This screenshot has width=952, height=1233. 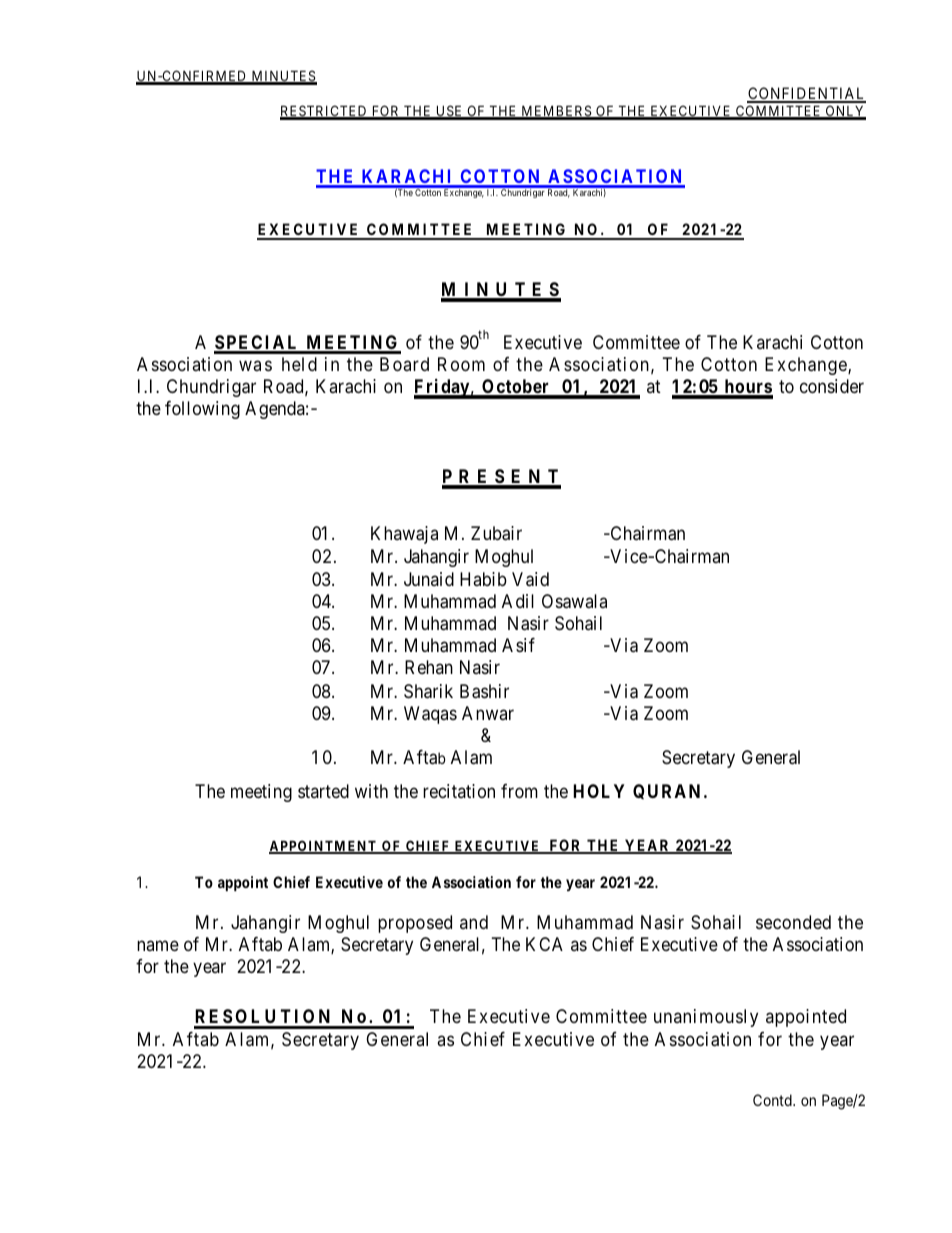 I want to click on MINUTES, so click(x=283, y=77).
